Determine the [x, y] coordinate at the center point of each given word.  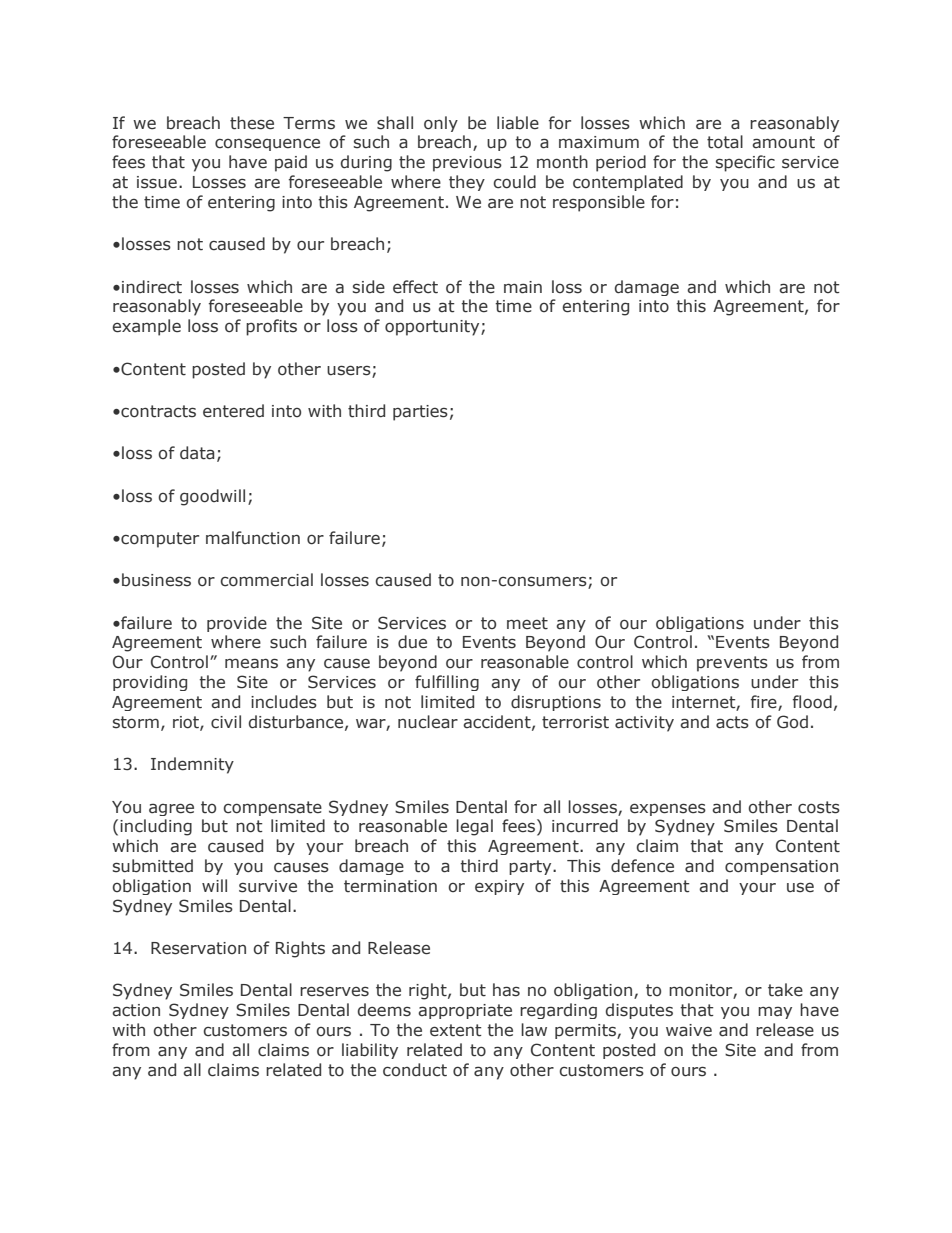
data [197, 453]
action [136, 1010]
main [523, 287]
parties [420, 413]
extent [456, 1030]
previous [467, 164]
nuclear [428, 722]
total [725, 142]
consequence [267, 144]
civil [226, 722]
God [792, 722]
